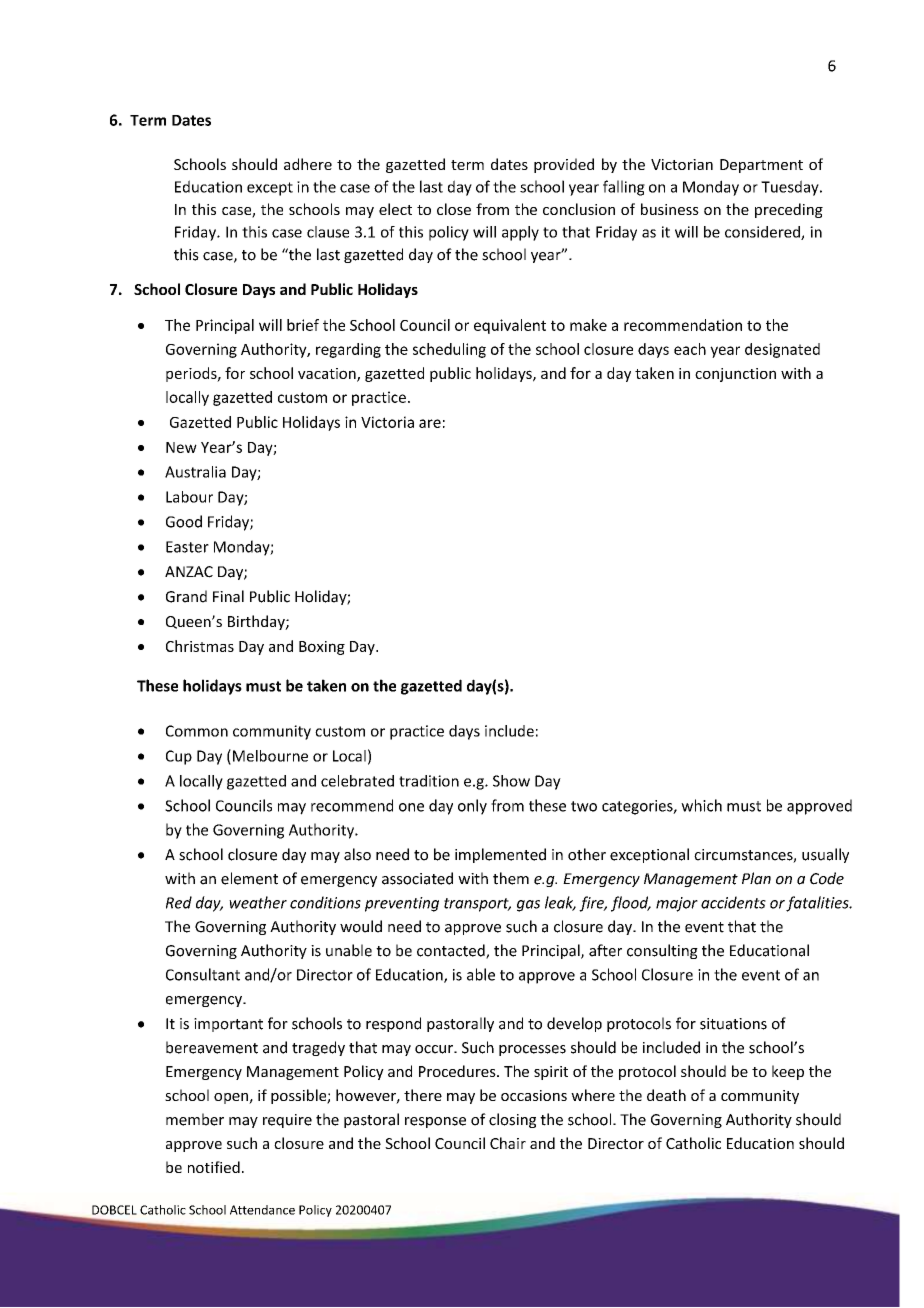 This screenshot has width=924, height=1308. Describe the element at coordinates (322, 648) in the screenshot. I see `Boxing` at that location.
